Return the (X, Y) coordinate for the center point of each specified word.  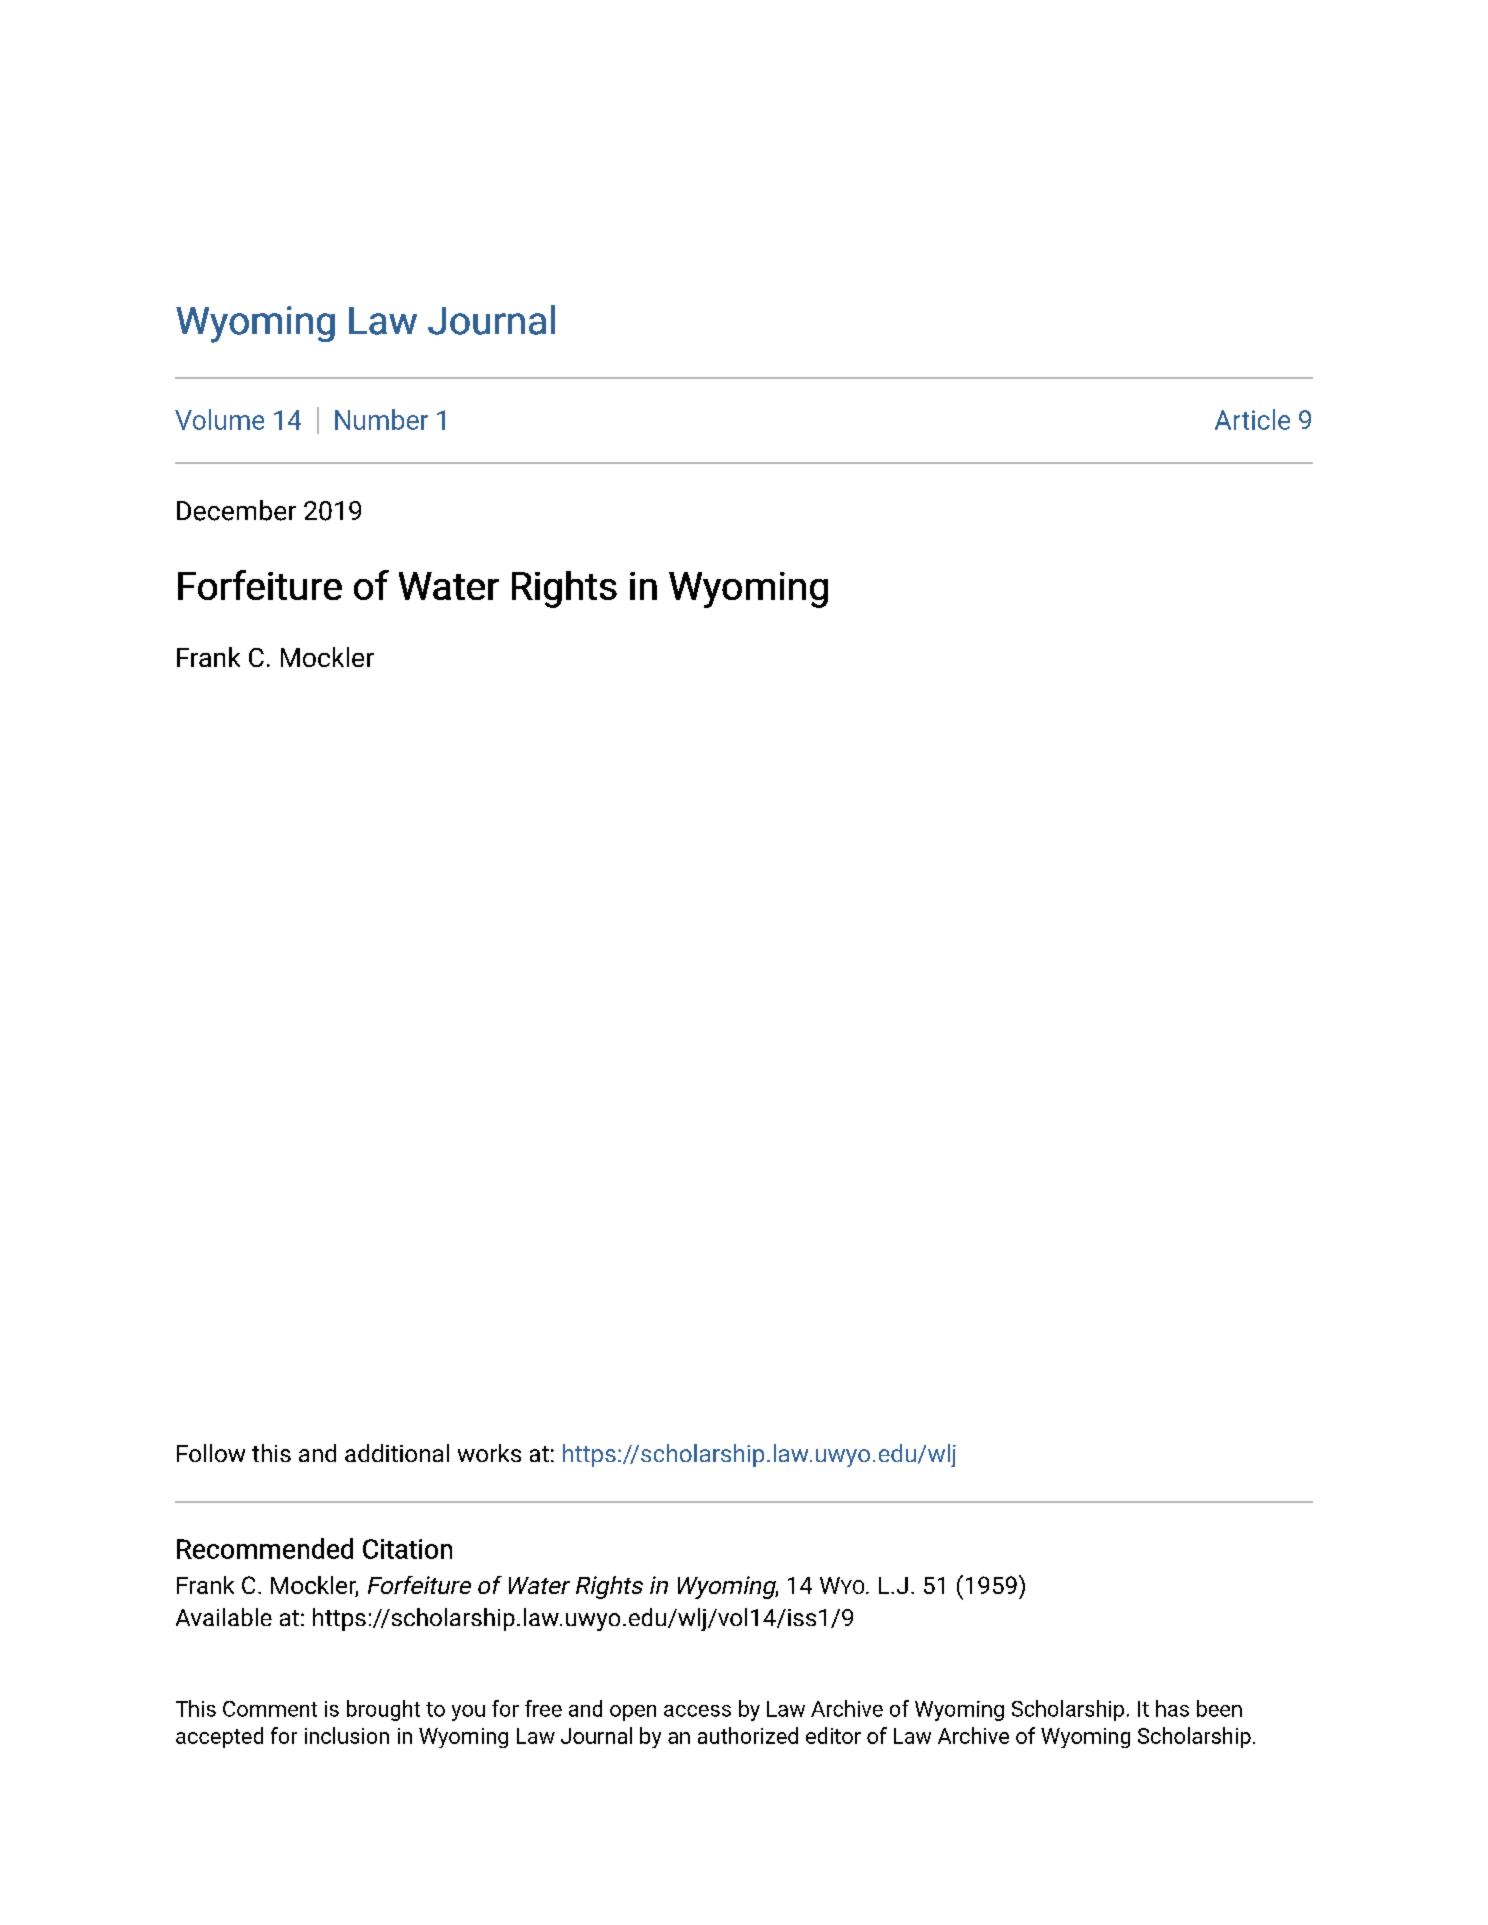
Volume (219, 419)
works (489, 1453)
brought (383, 1710)
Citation (407, 1549)
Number (381, 419)
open (633, 1713)
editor (833, 1735)
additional (397, 1453)
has (1172, 1708)
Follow (211, 1453)
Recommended (265, 1548)
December (236, 510)
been (1219, 1708)
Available (224, 1617)
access (697, 1711)
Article (1252, 419)
